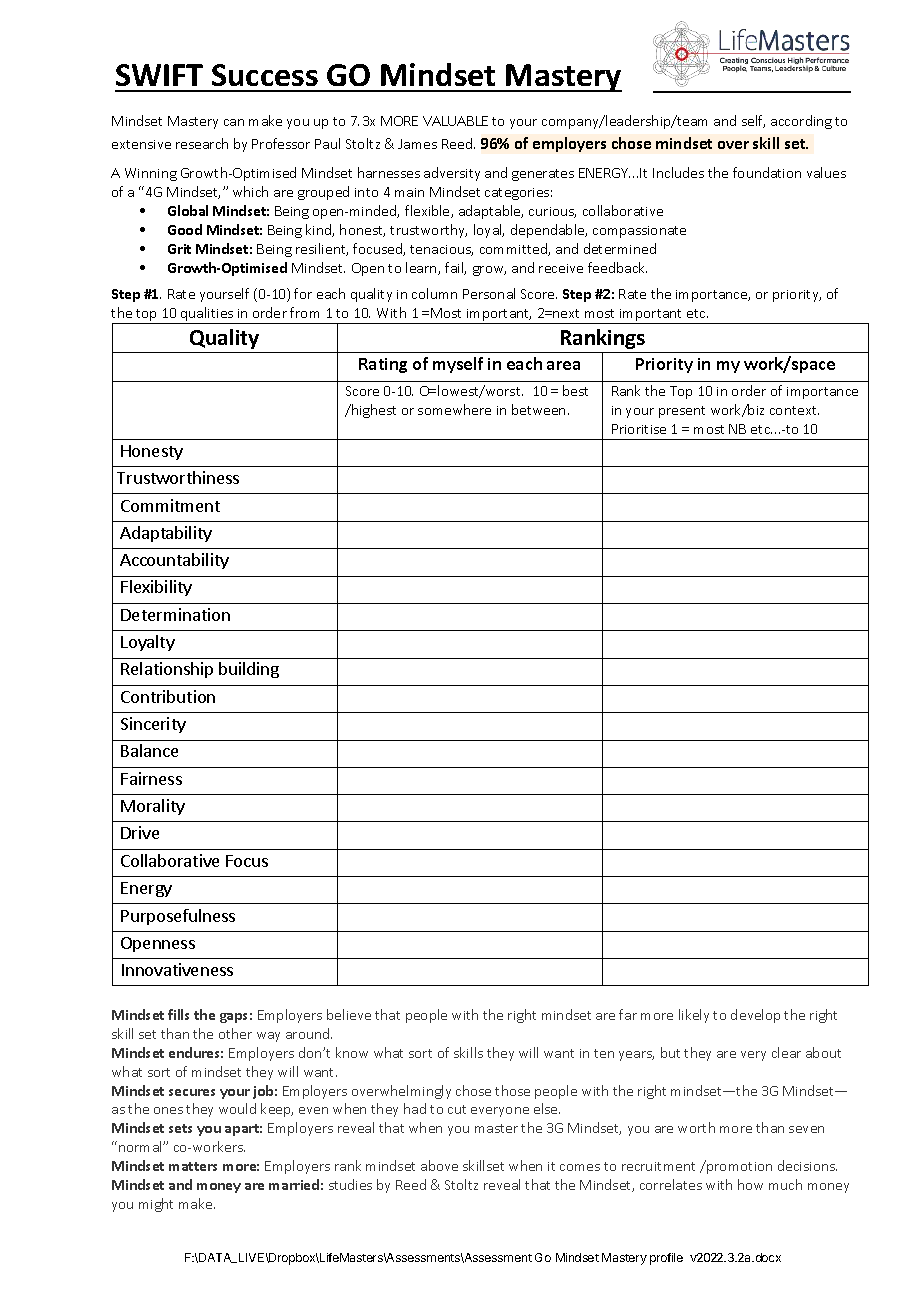 The image size is (924, 1308). What do you see at coordinates (538, 409) in the page?
I see `between` at bounding box center [538, 409].
